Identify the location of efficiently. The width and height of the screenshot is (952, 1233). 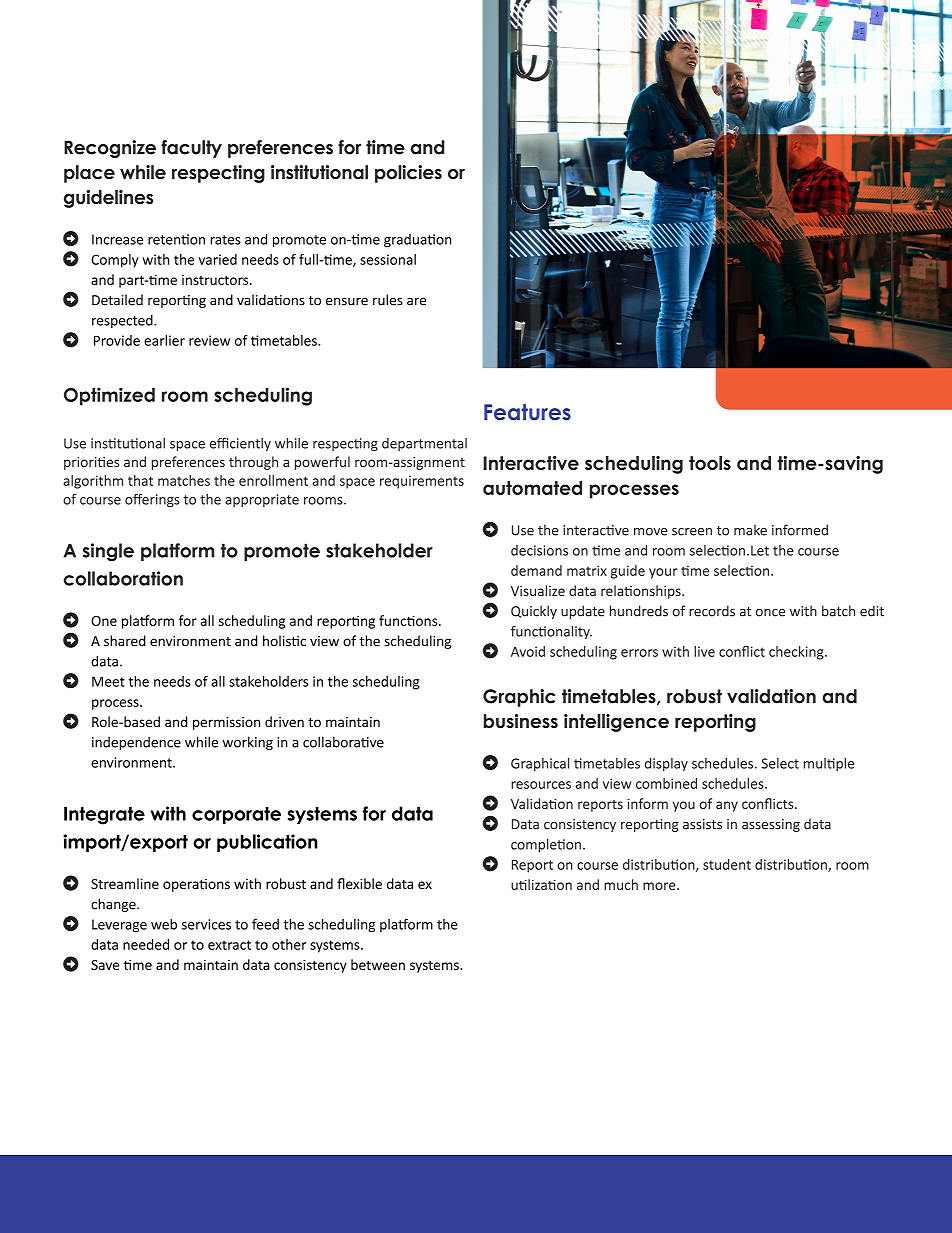
(240, 444).
